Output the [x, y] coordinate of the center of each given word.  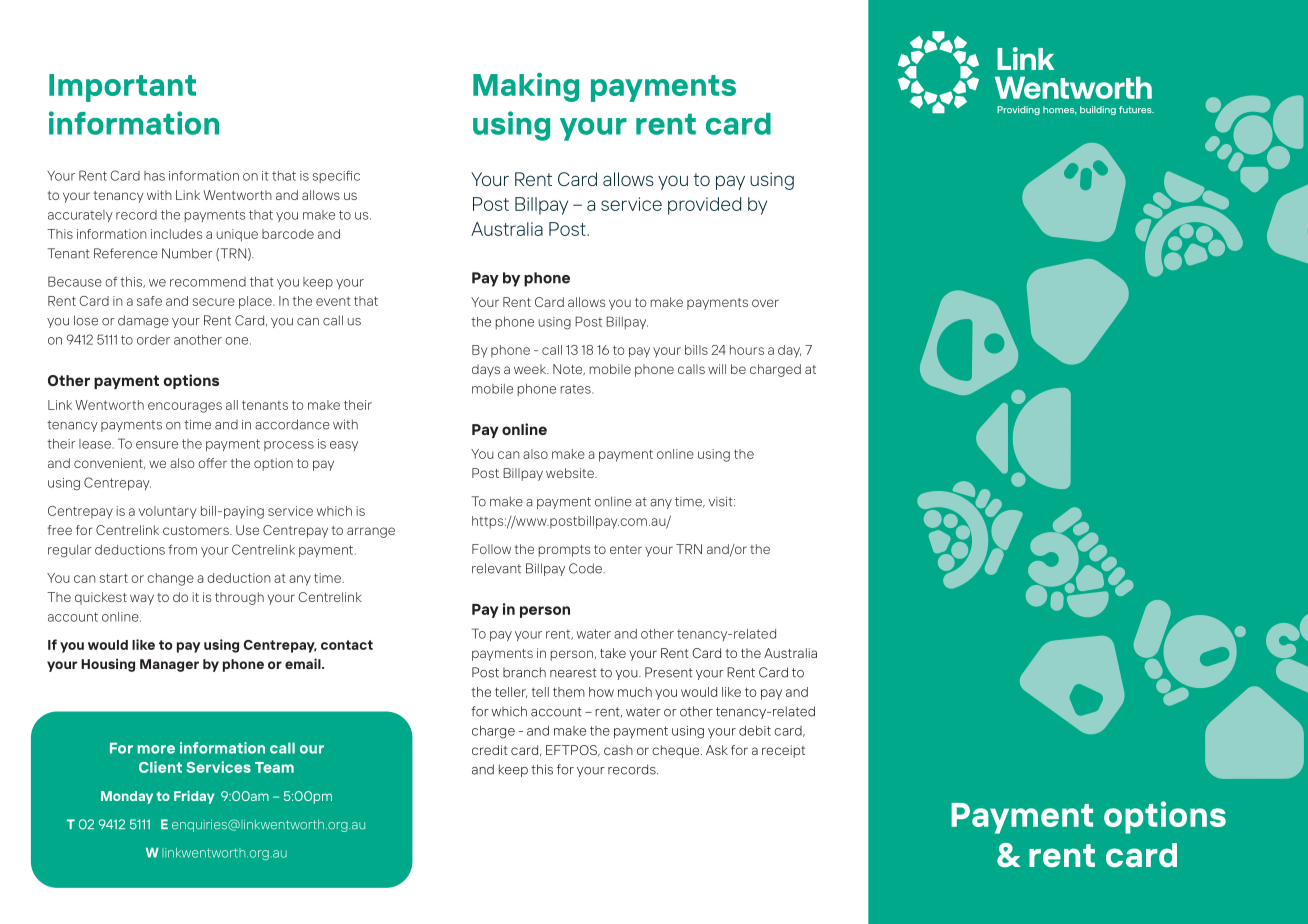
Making [526, 87]
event [333, 301]
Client [160, 767]
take [613, 653]
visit [721, 501]
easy [344, 446]
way [142, 599]
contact [347, 645]
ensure [157, 445]
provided [704, 206]
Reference [126, 253]
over [765, 303]
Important [122, 88]
